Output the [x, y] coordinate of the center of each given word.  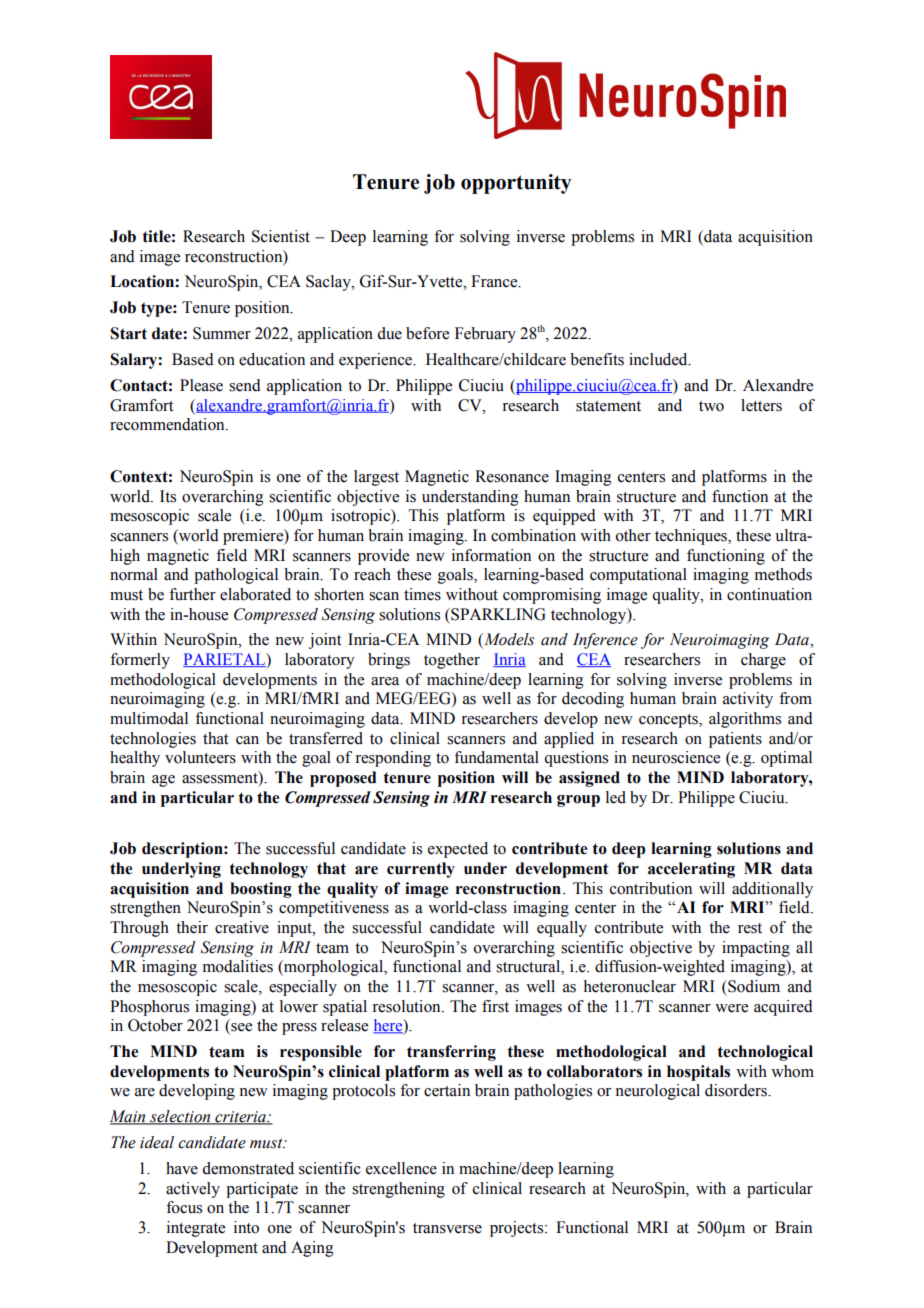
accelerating [691, 870]
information [491, 555]
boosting [261, 890]
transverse [447, 1228]
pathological [236, 576]
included [659, 359]
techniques [692, 537]
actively [193, 1190]
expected [458, 850]
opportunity [516, 184]
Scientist [281, 236]
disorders [737, 1090]
